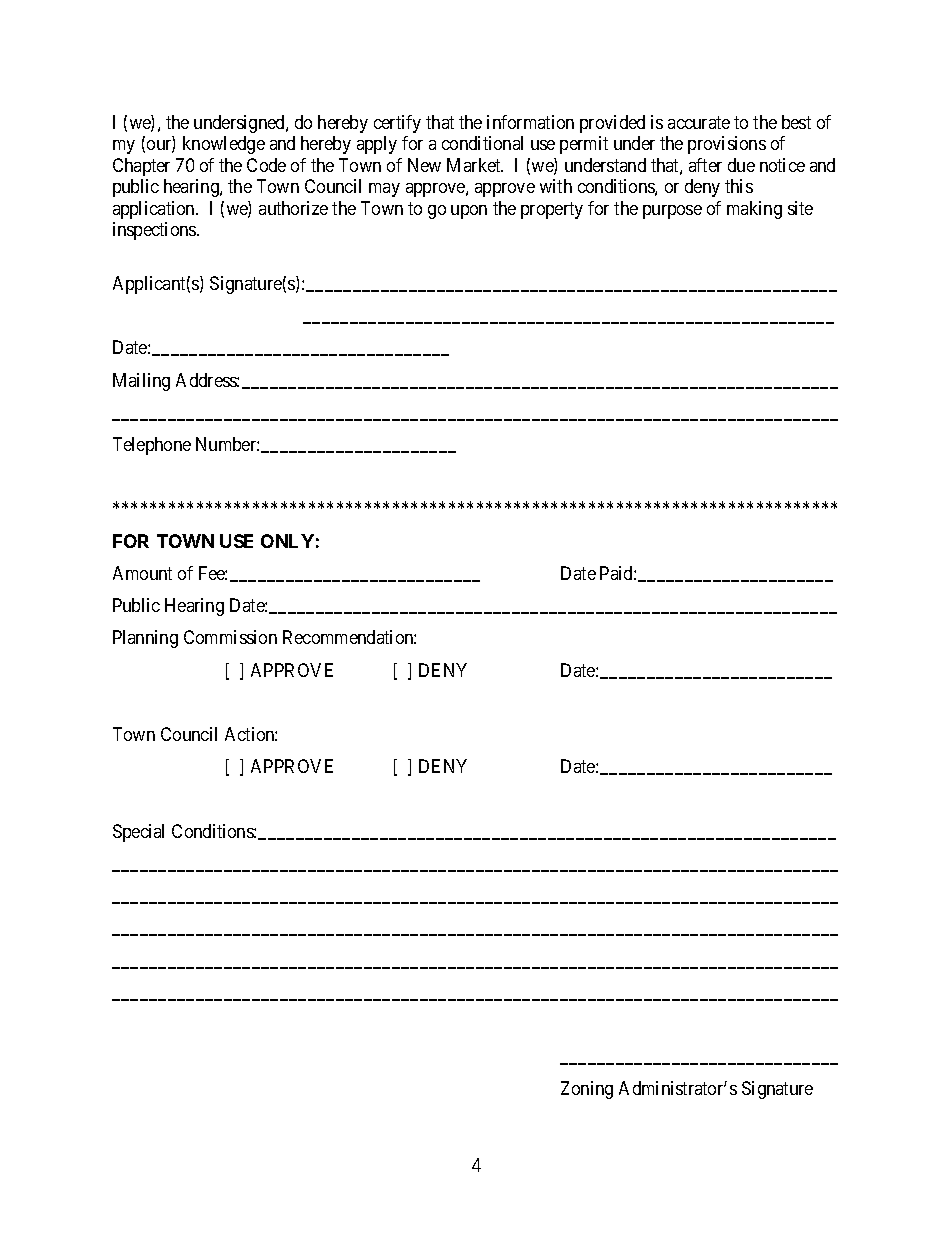  What do you see at coordinates (727, 145) in the screenshot?
I see `provisions` at bounding box center [727, 145].
